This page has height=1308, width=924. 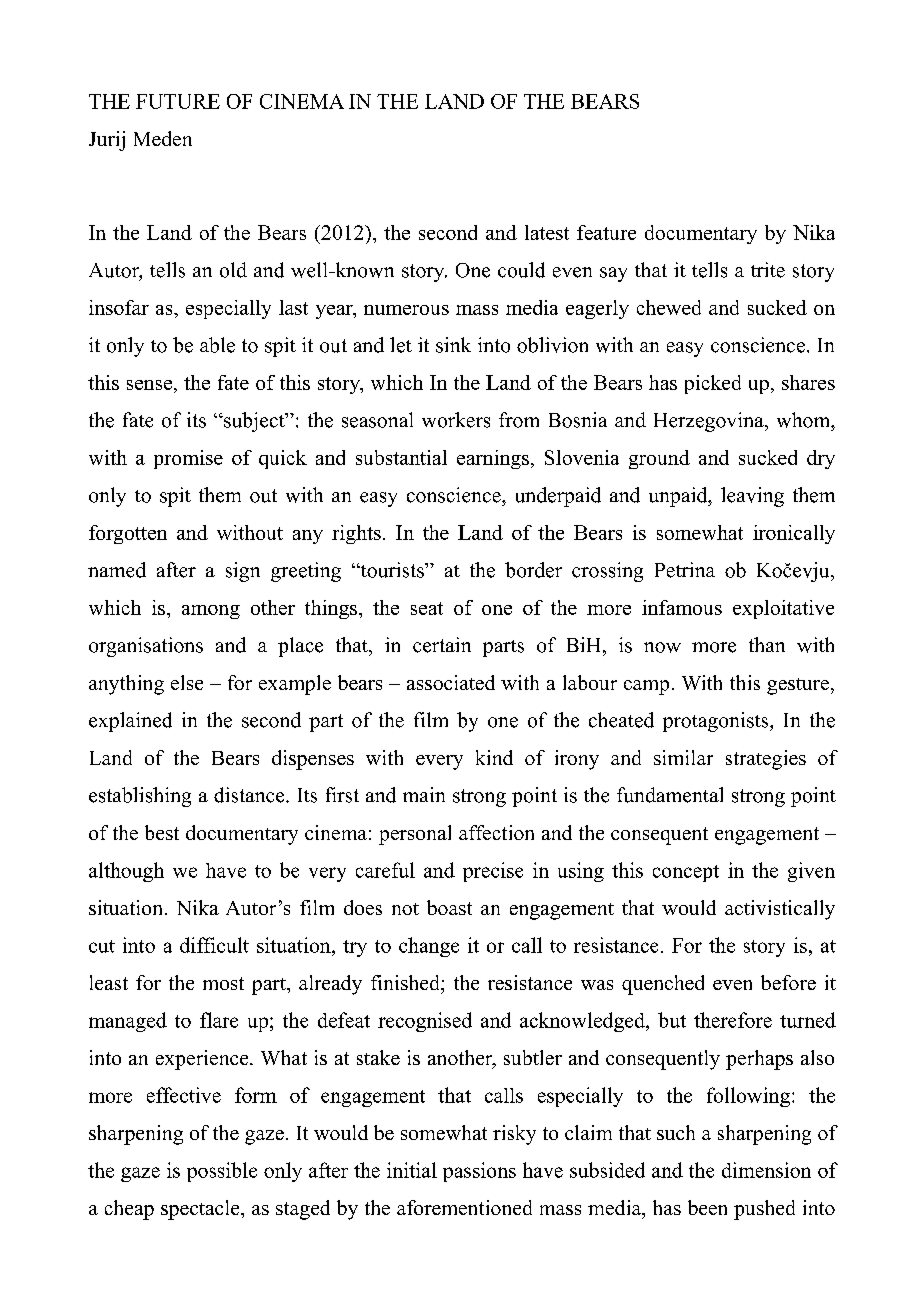 What do you see at coordinates (222, 1172) in the page?
I see `possible` at bounding box center [222, 1172].
